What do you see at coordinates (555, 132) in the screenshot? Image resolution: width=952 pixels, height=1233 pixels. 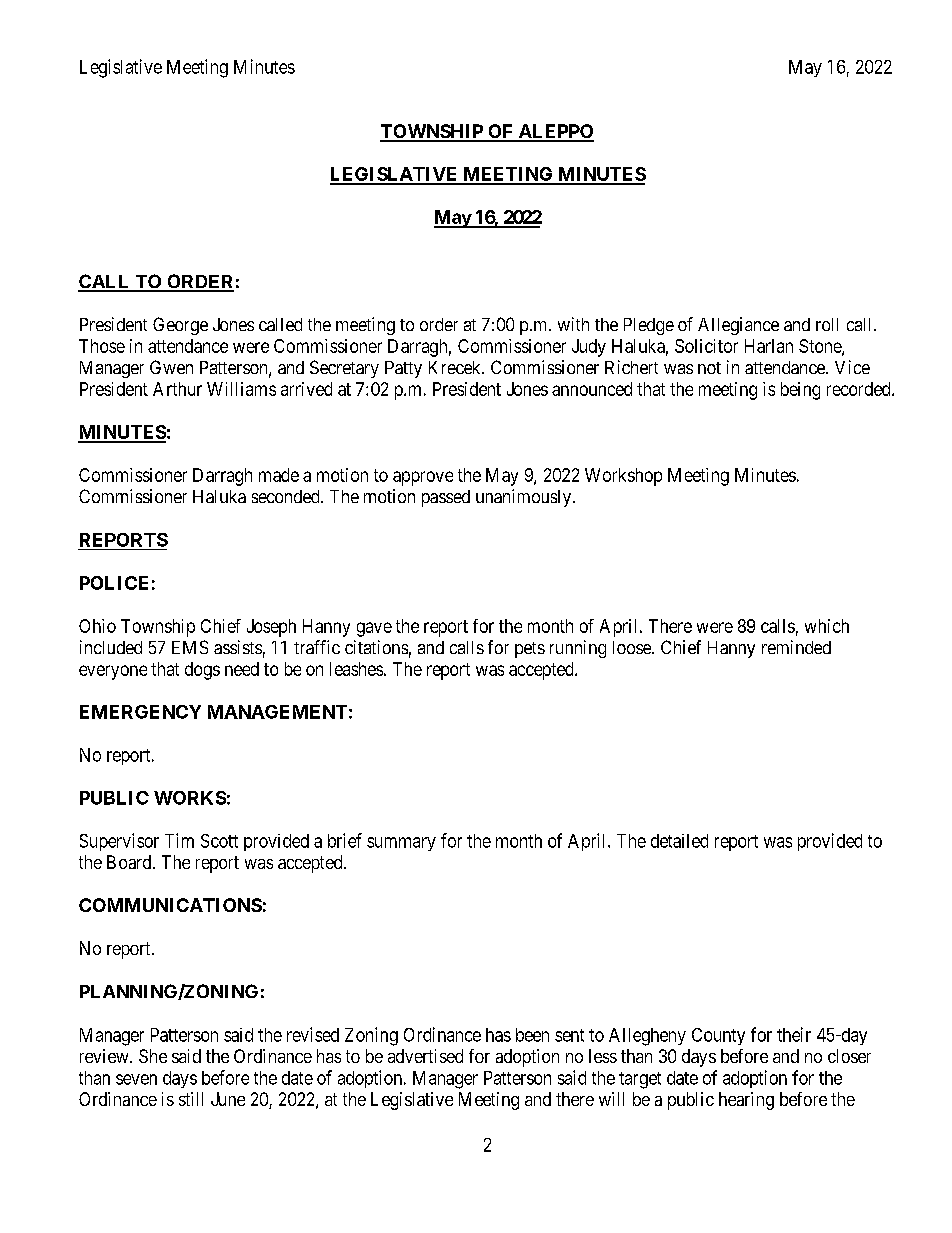 I see `ALEPPO` at bounding box center [555, 132].
